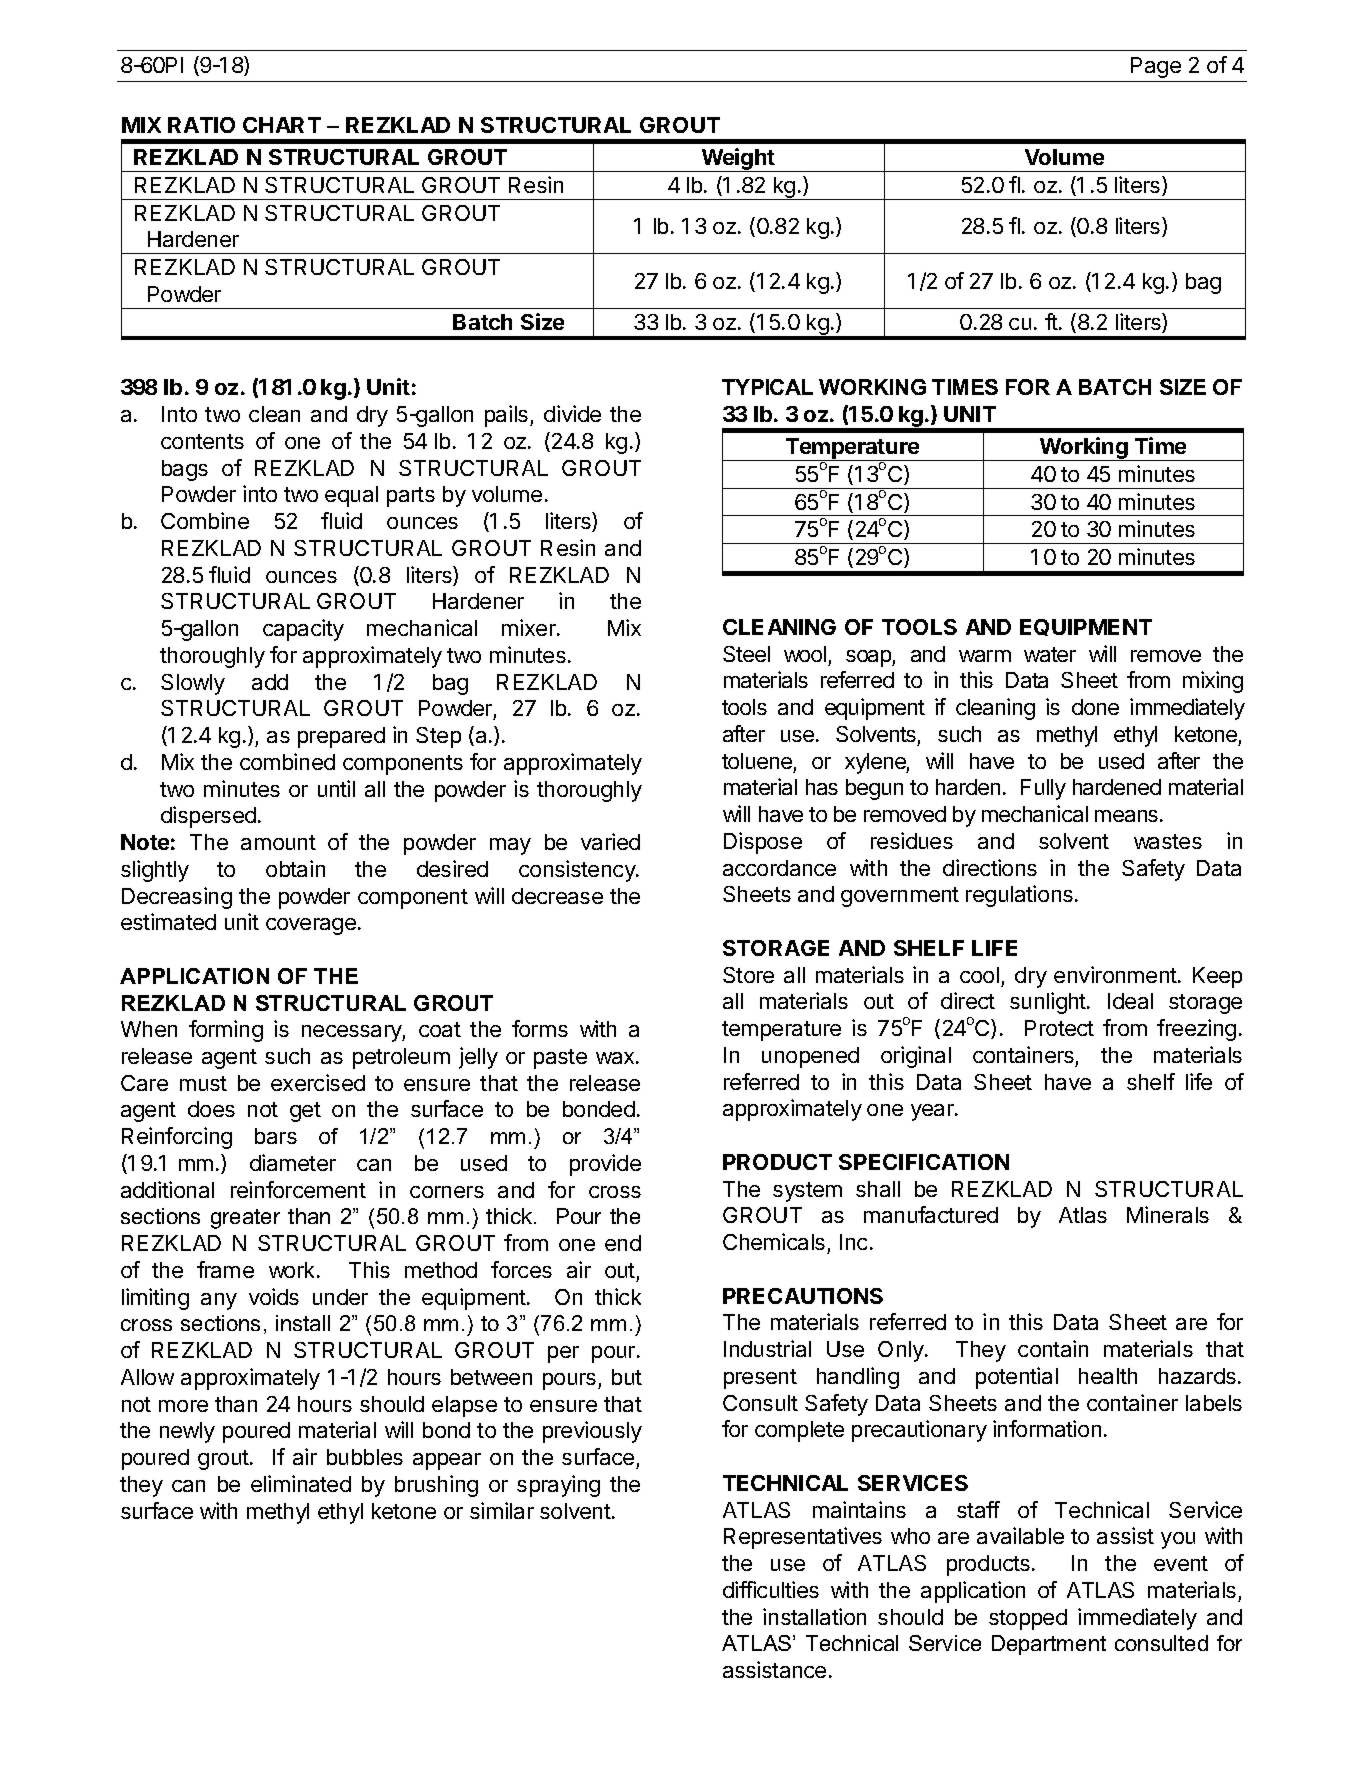 The height and width of the screenshot is (1765, 1364). Describe the element at coordinates (303, 630) in the screenshot. I see `capacity` at that location.
